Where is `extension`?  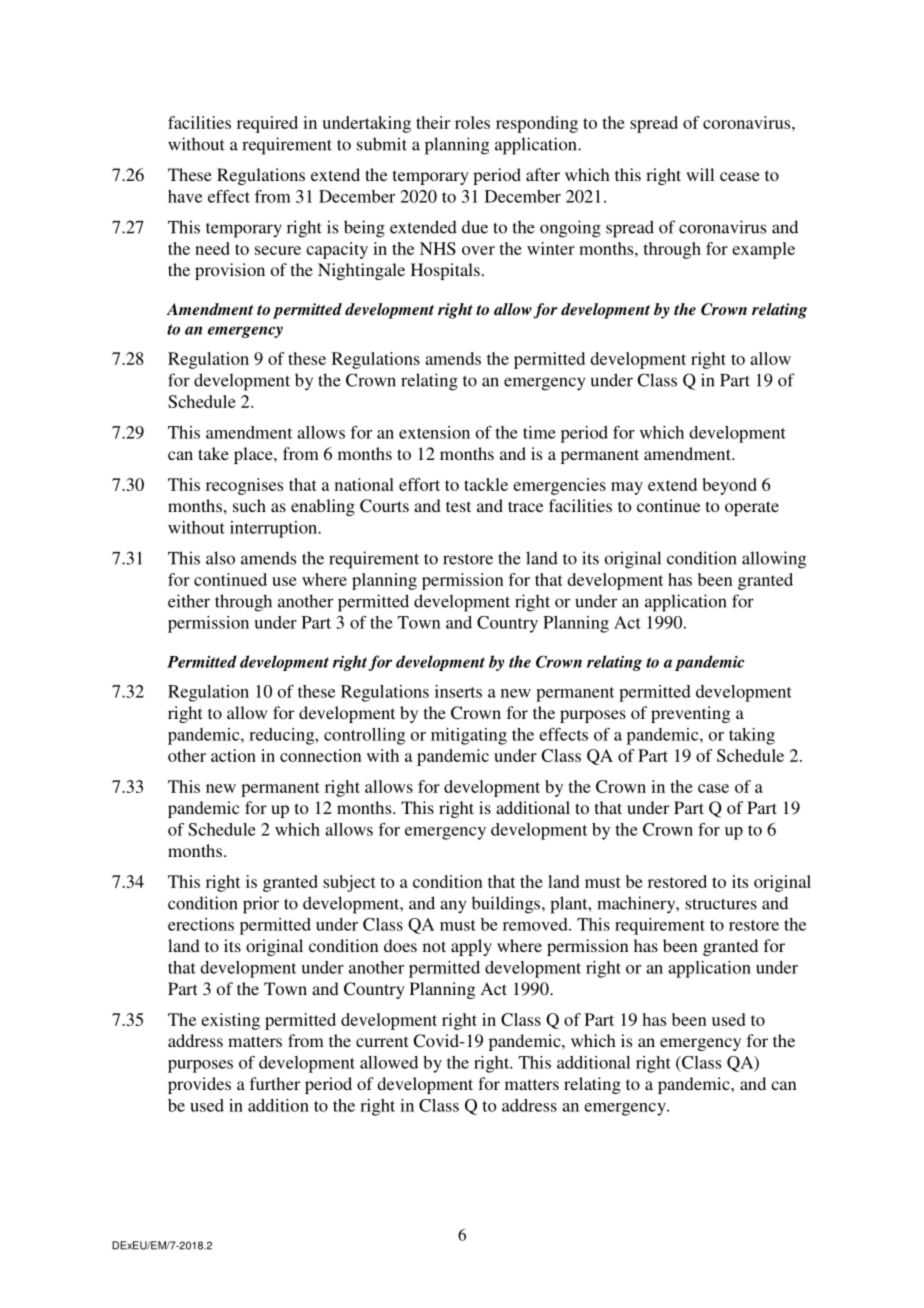 extension is located at coordinates (434, 432).
